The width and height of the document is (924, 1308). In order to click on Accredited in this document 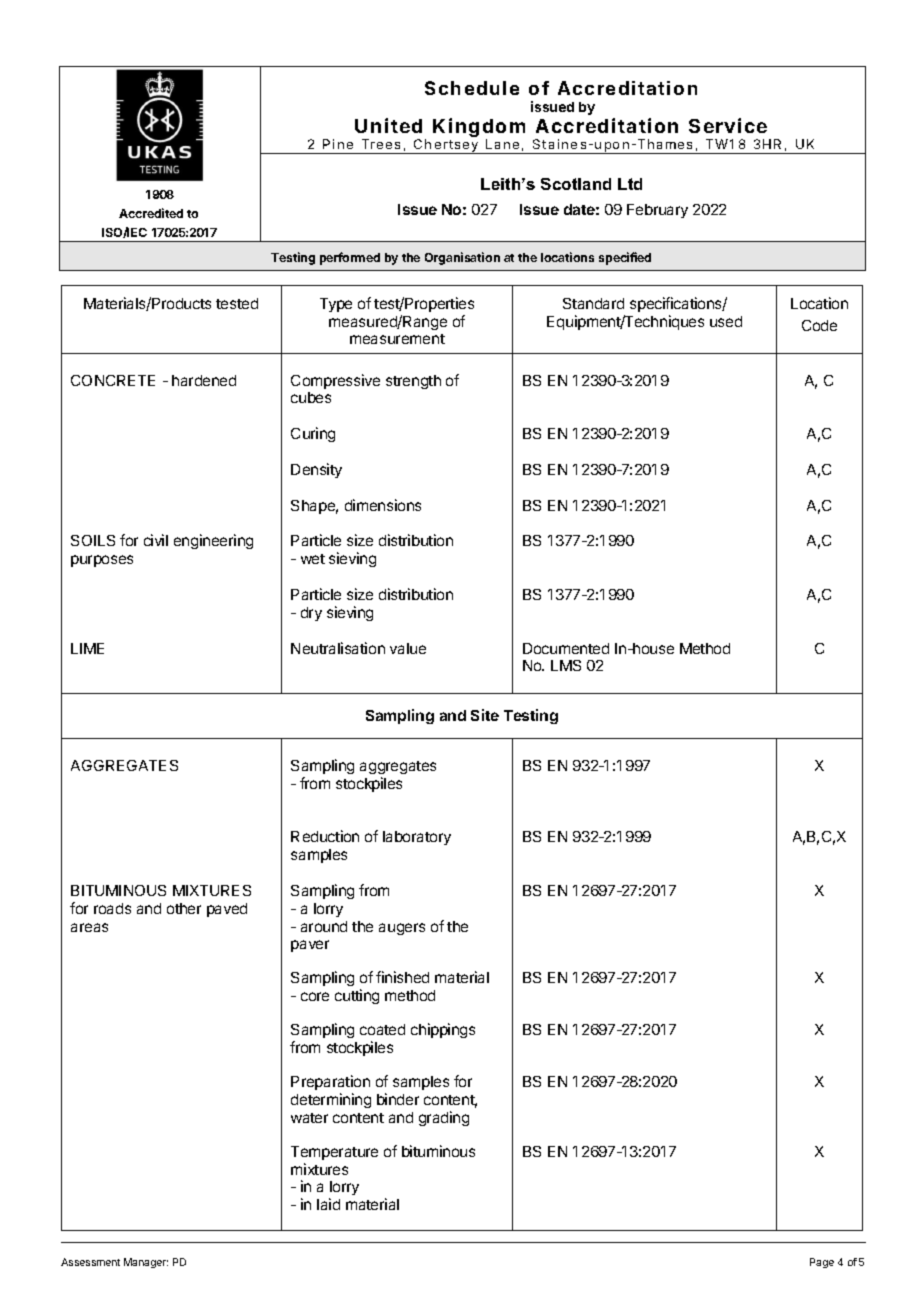, I will do `click(151, 213)`.
